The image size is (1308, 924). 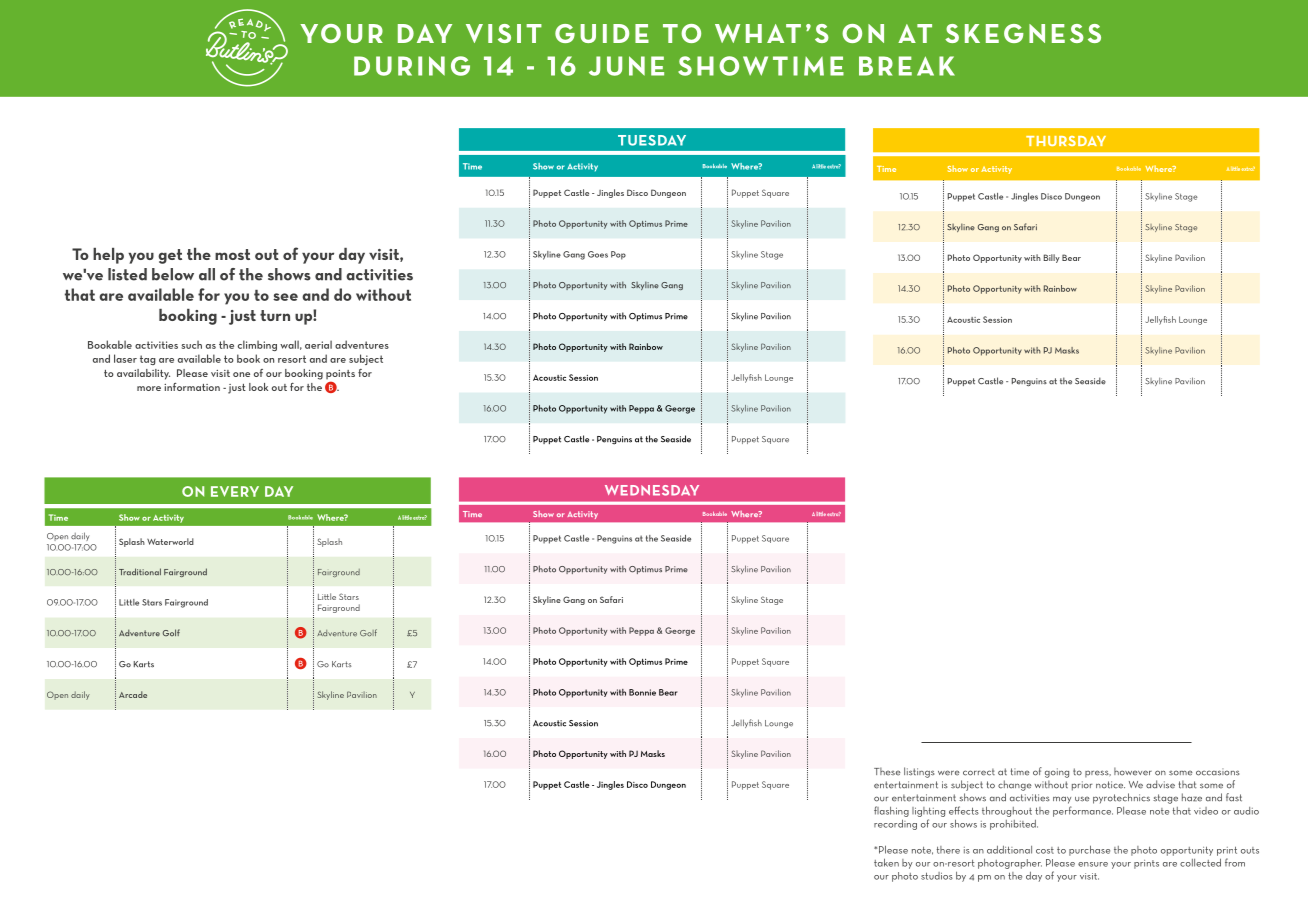 I want to click on THURSDAY, so click(x=1066, y=141).
